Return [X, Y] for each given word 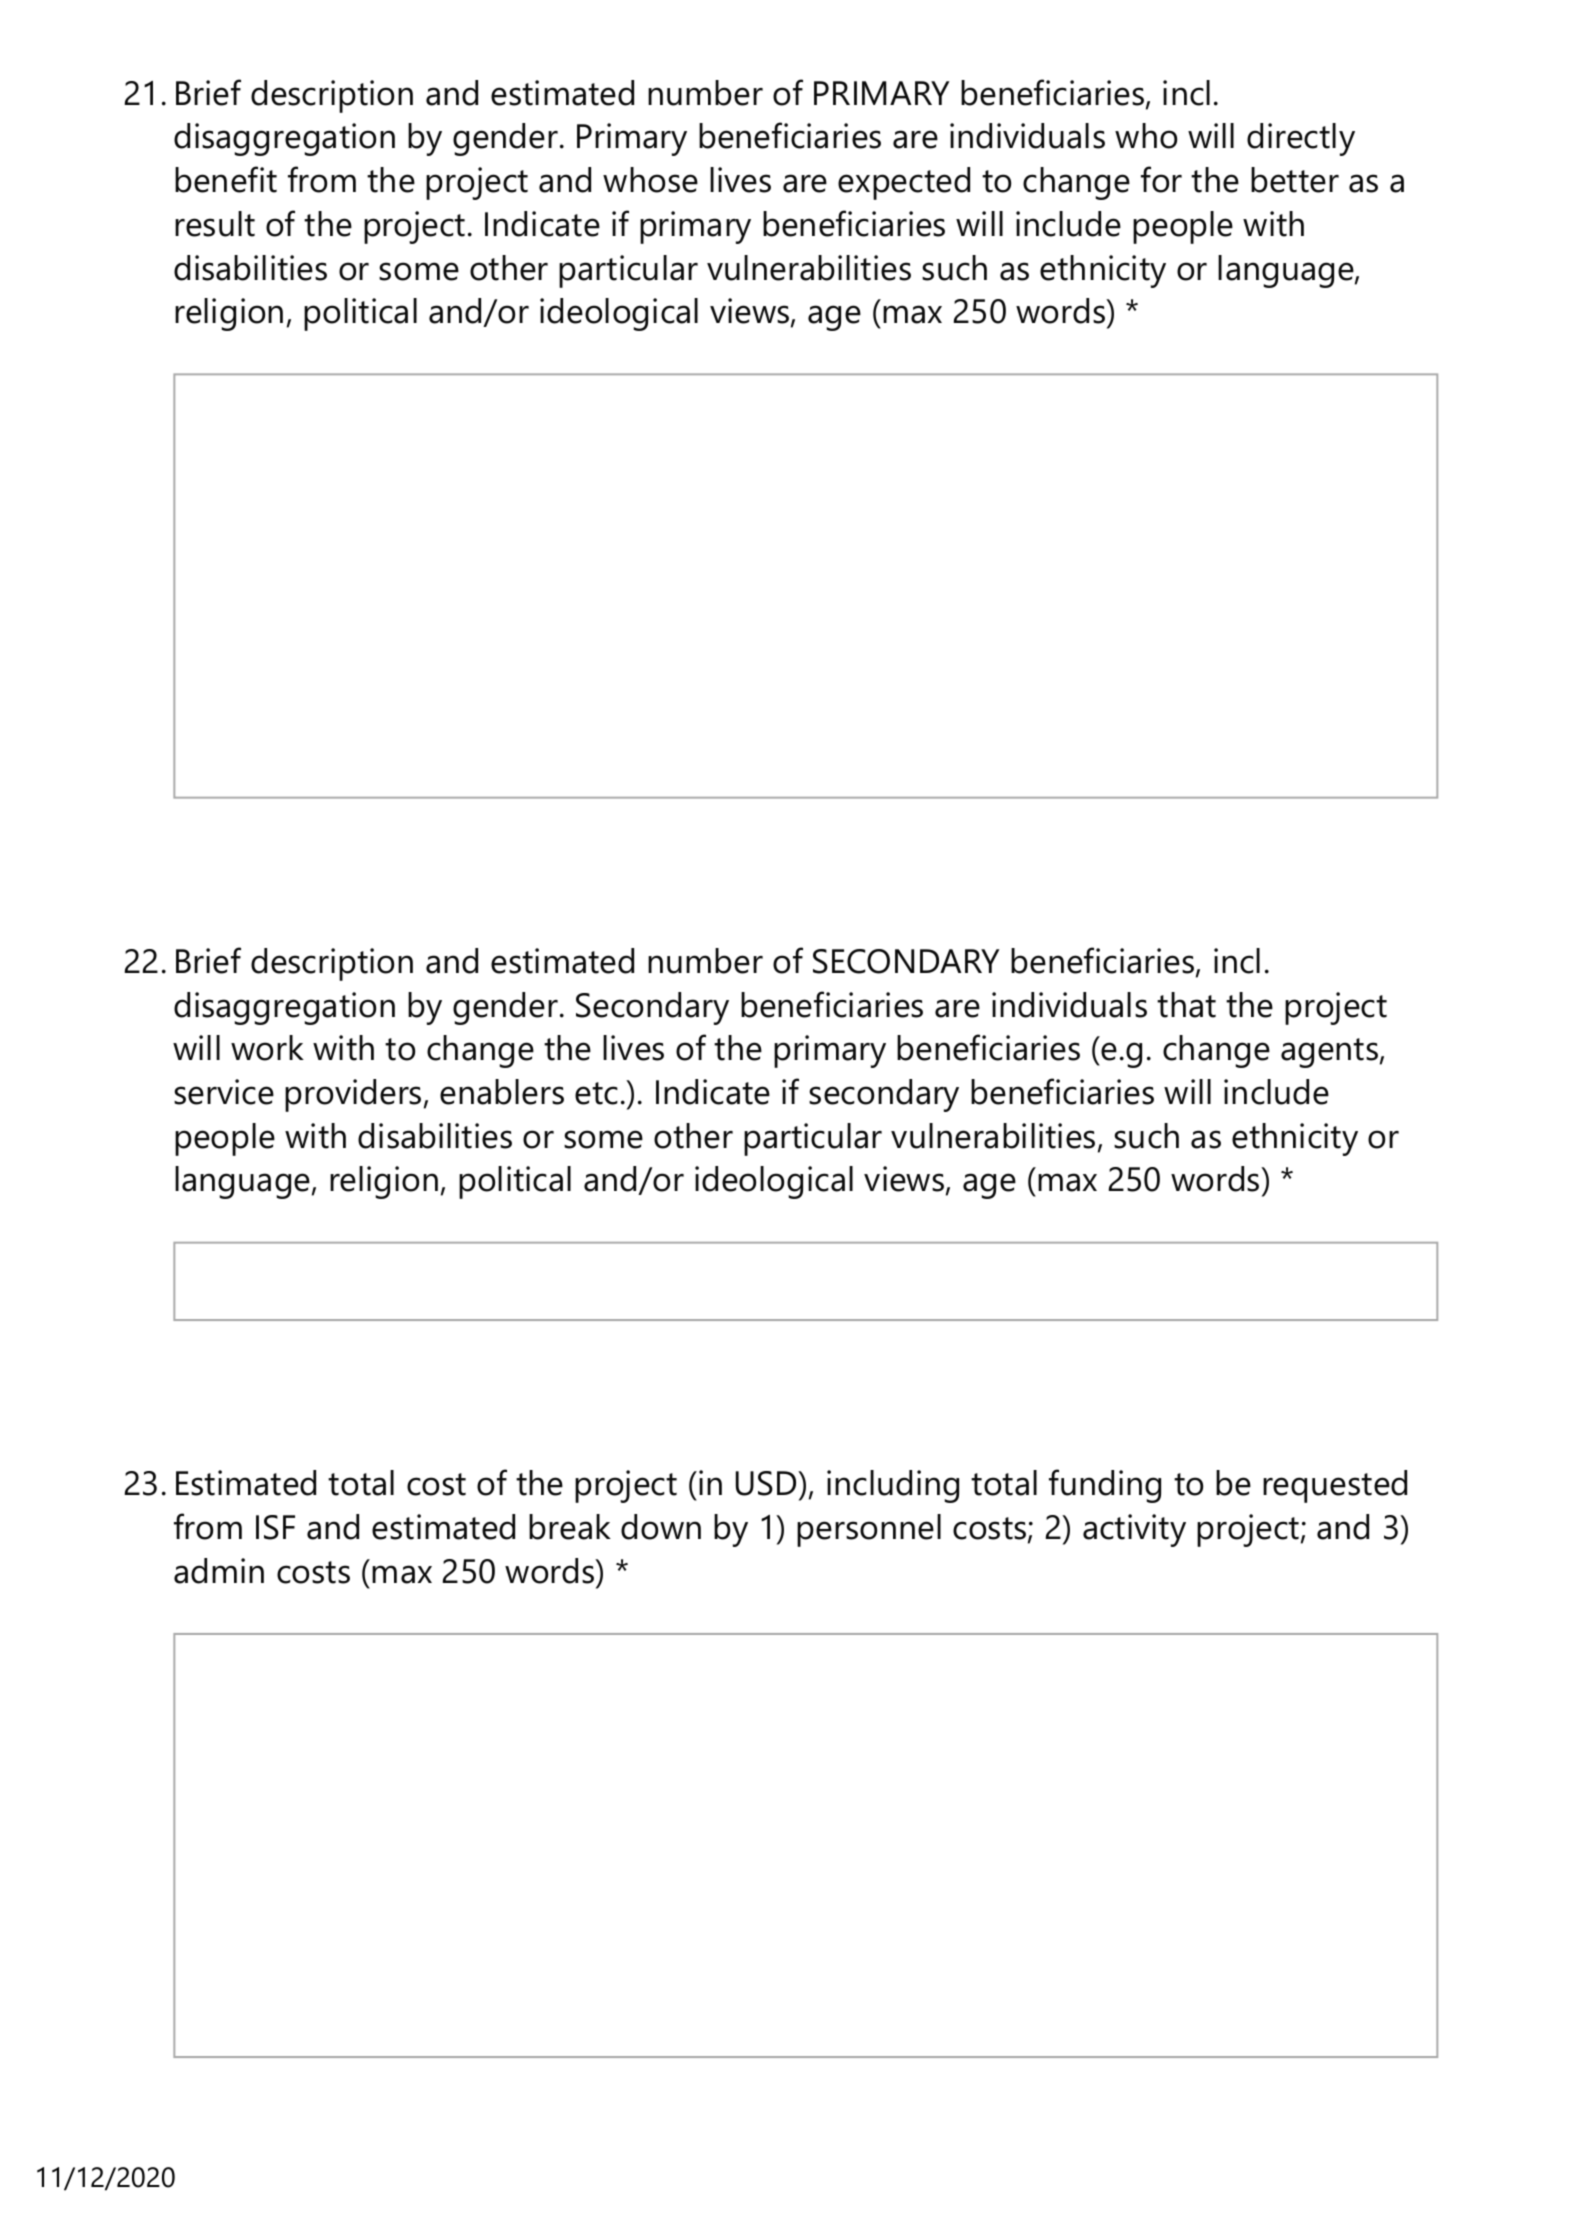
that [1186, 1005]
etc [596, 1093]
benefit [226, 179]
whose [650, 180]
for [1161, 179]
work [267, 1048]
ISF [275, 1527]
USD [766, 1483]
